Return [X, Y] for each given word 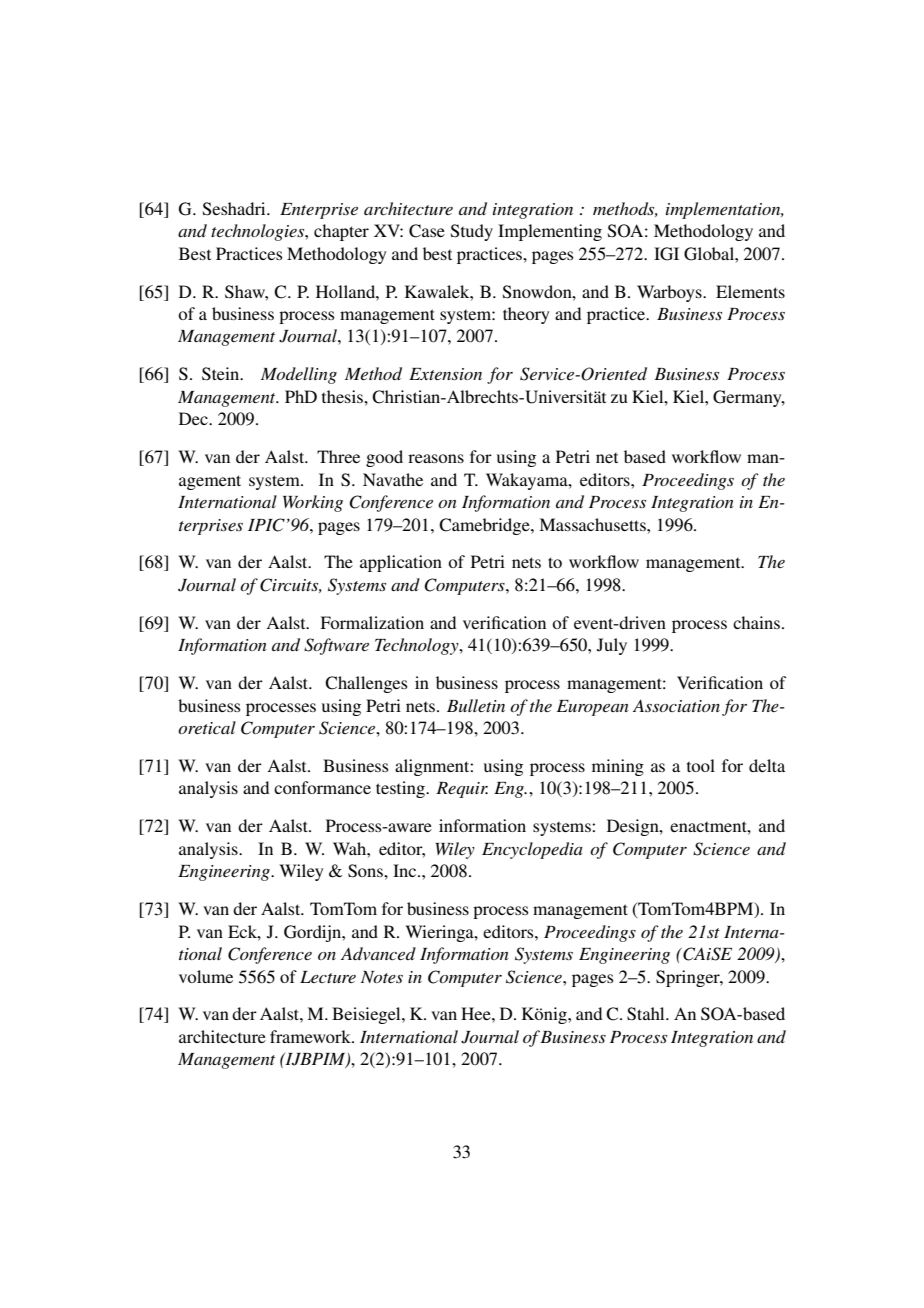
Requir [462, 790]
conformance [322, 787]
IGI [666, 254]
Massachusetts [593, 524]
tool [701, 765]
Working [313, 503]
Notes [382, 977]
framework [311, 1036]
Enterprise [319, 211]
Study [472, 232]
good [384, 458]
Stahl [647, 1014]
